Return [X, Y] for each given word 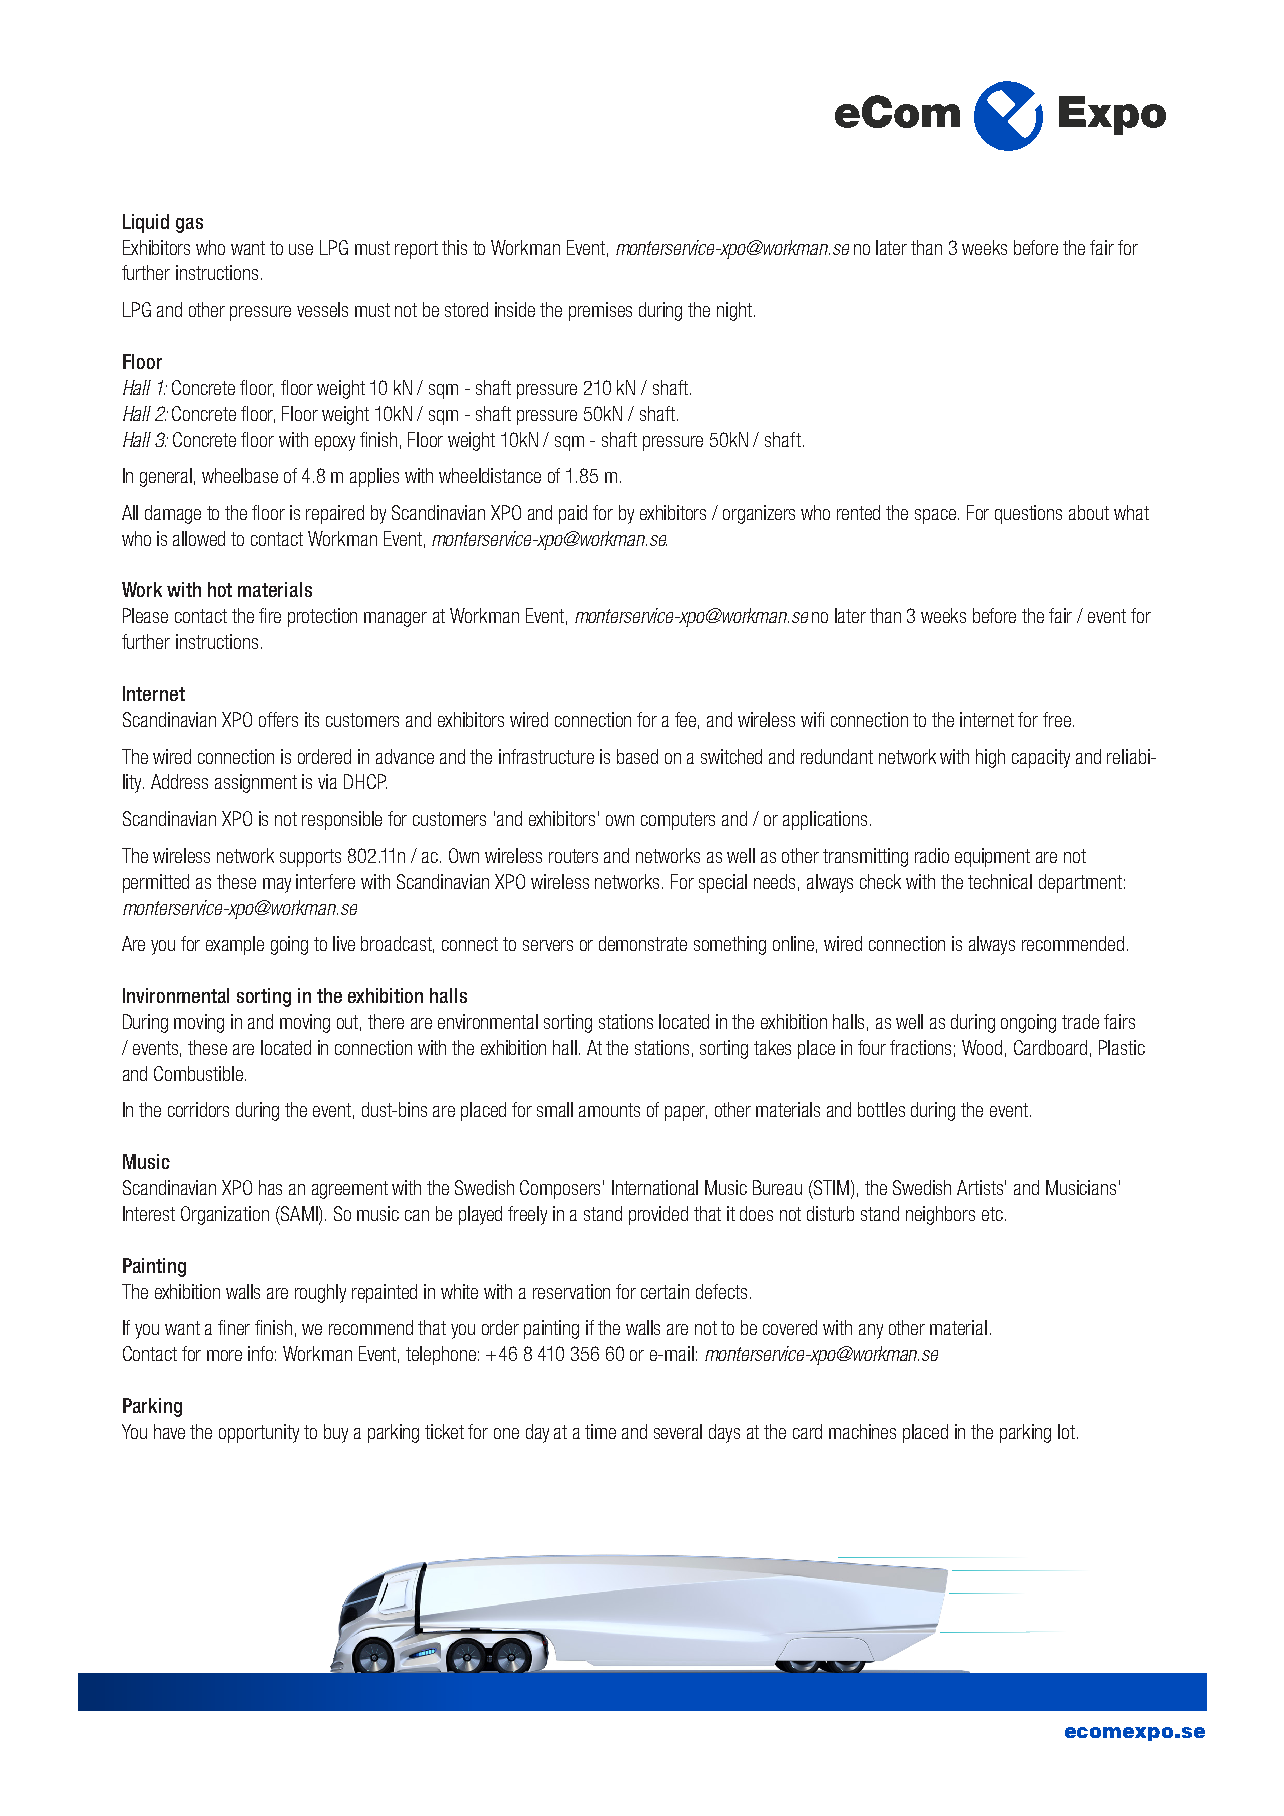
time [600, 1431]
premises [600, 311]
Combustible [198, 1073]
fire [270, 615]
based [637, 756]
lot [1068, 1431]
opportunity [259, 1433]
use [301, 249]
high [990, 758]
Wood [982, 1047]
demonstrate [643, 943]
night [734, 311]
